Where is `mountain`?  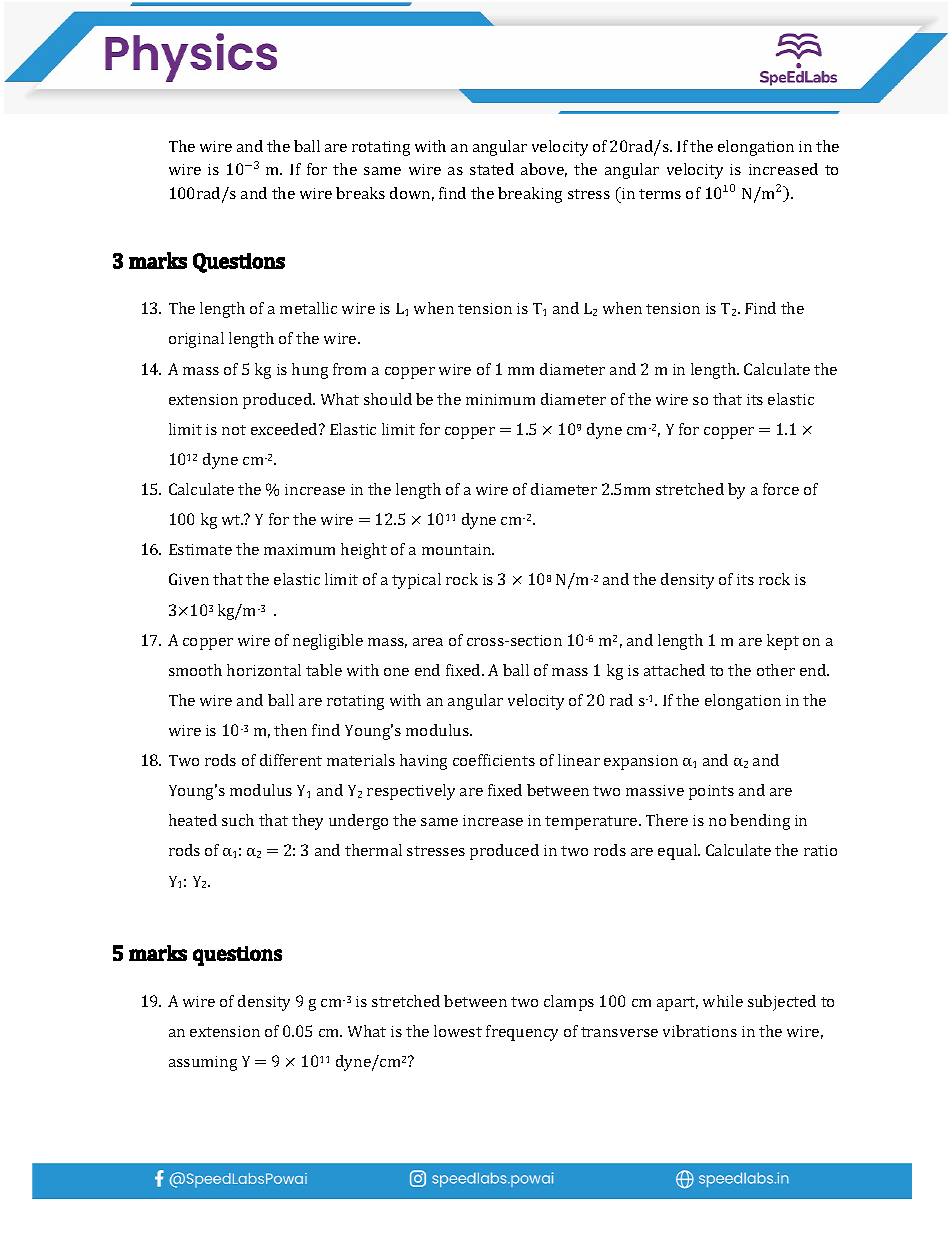 mountain is located at coordinates (458, 549).
